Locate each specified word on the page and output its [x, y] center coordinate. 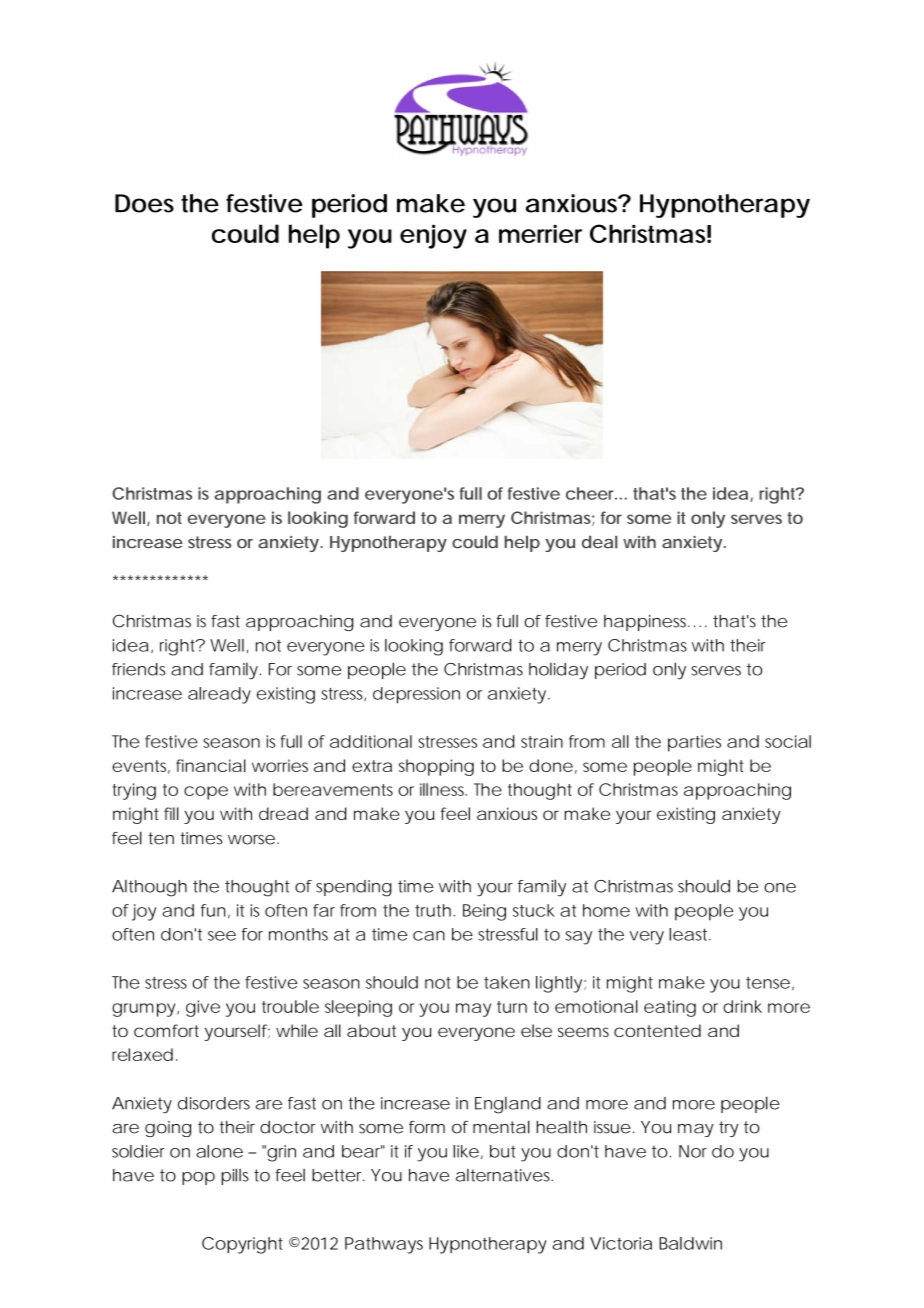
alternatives [504, 1175]
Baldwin [690, 1243]
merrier [540, 233]
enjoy [433, 236]
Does [144, 203]
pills [235, 1176]
